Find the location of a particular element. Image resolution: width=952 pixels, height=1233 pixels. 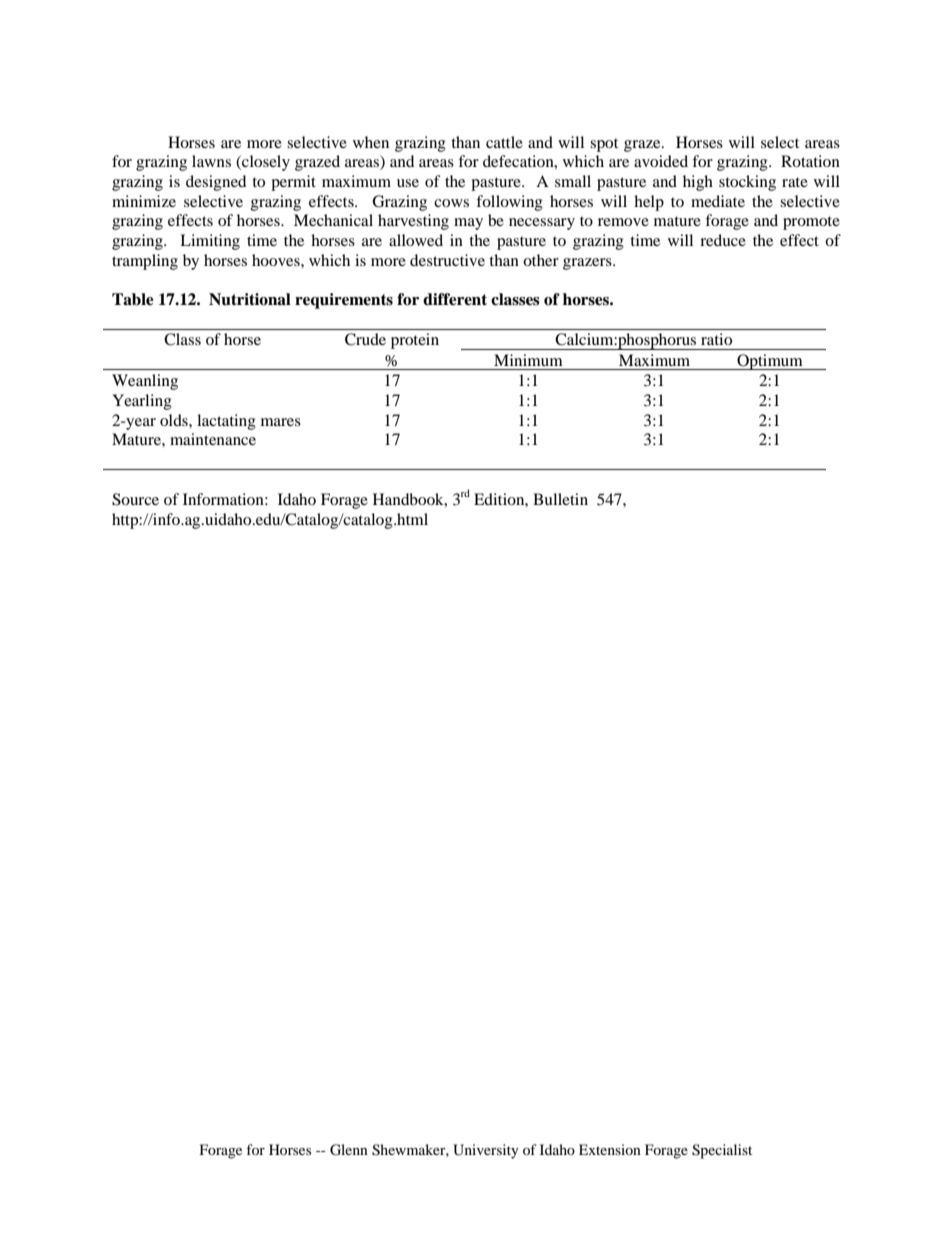

Glenn is located at coordinates (349, 1150).
